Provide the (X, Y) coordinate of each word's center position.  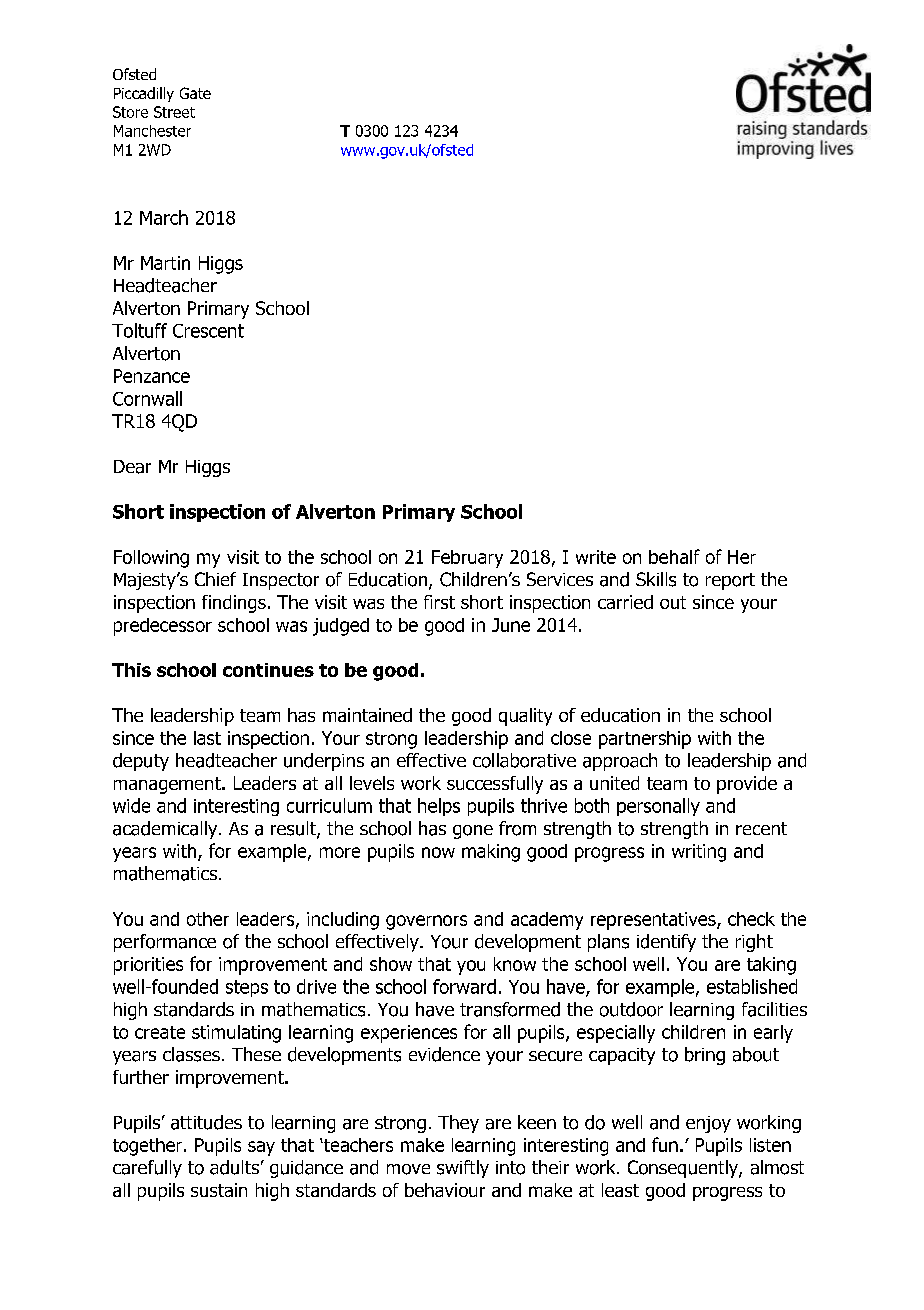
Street (174, 112)
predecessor (163, 627)
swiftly (463, 1169)
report (730, 581)
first (439, 602)
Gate (195, 93)
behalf (674, 556)
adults (234, 1167)
